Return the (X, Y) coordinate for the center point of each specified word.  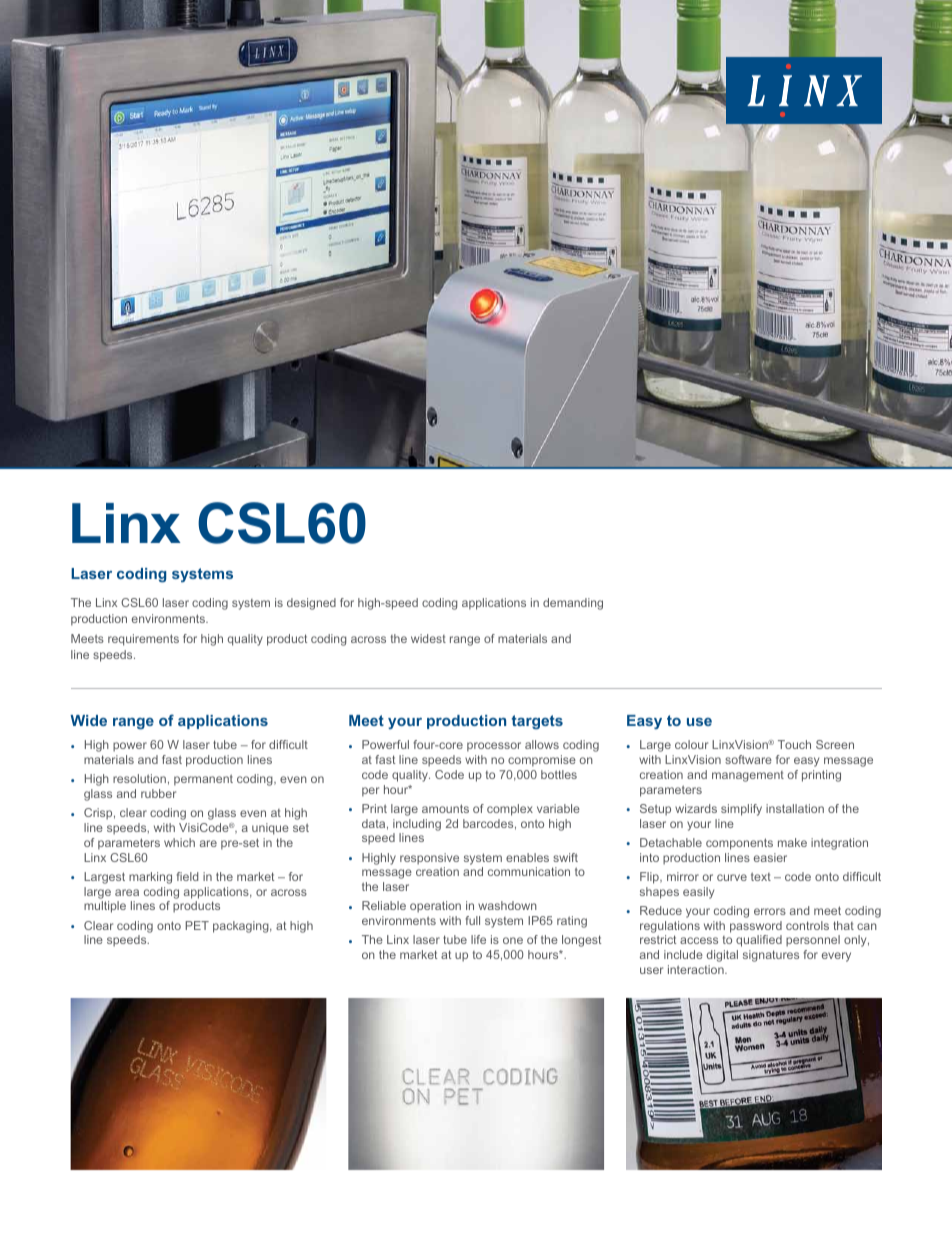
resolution (139, 778)
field (187, 876)
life (478, 939)
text (761, 876)
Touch (794, 744)
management (748, 776)
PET (197, 925)
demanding (573, 604)
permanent (203, 780)
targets (537, 722)
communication (529, 871)
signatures (771, 956)
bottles (559, 774)
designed (311, 604)
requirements (143, 640)
